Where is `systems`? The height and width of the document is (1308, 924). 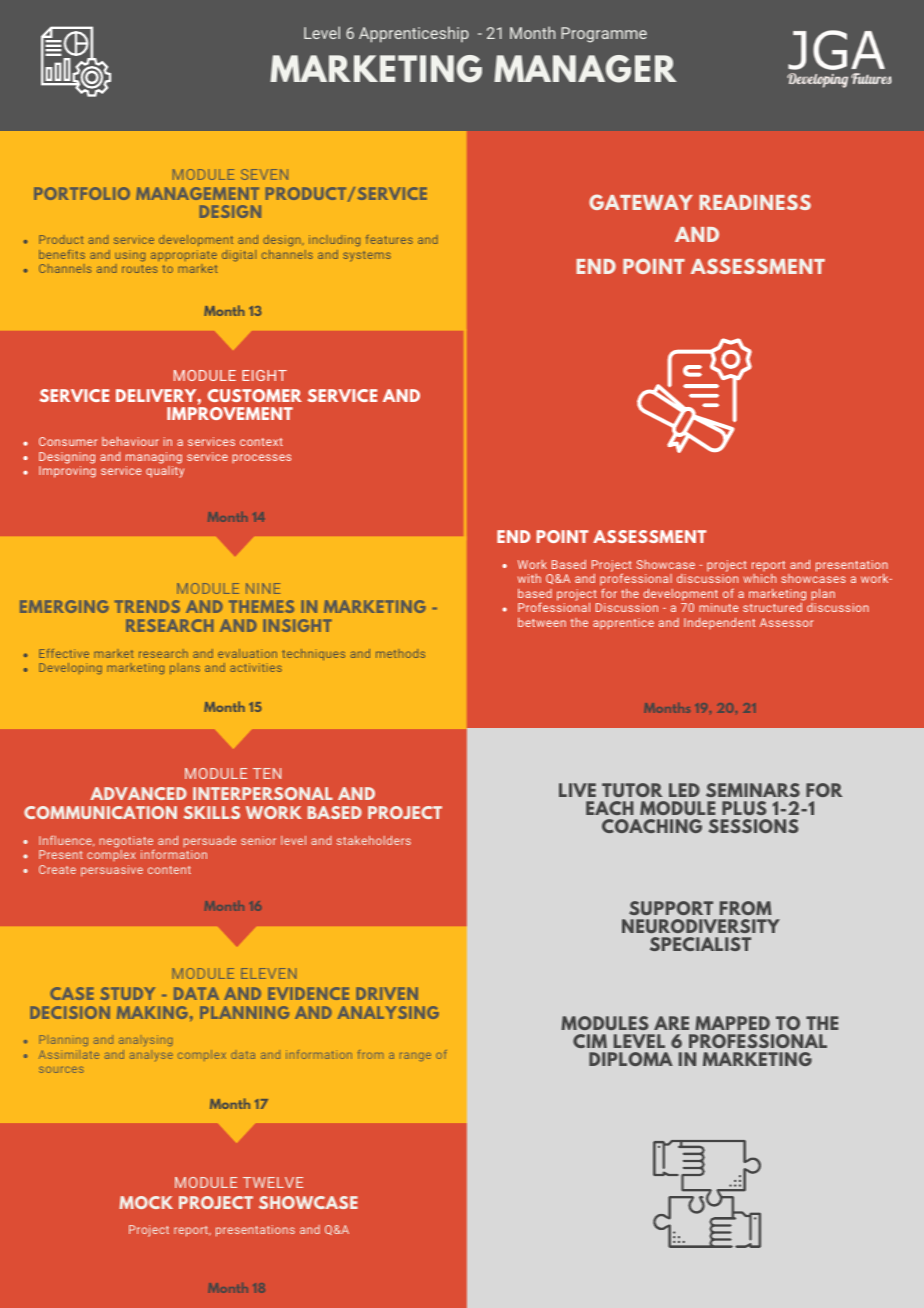 systems is located at coordinates (367, 256).
